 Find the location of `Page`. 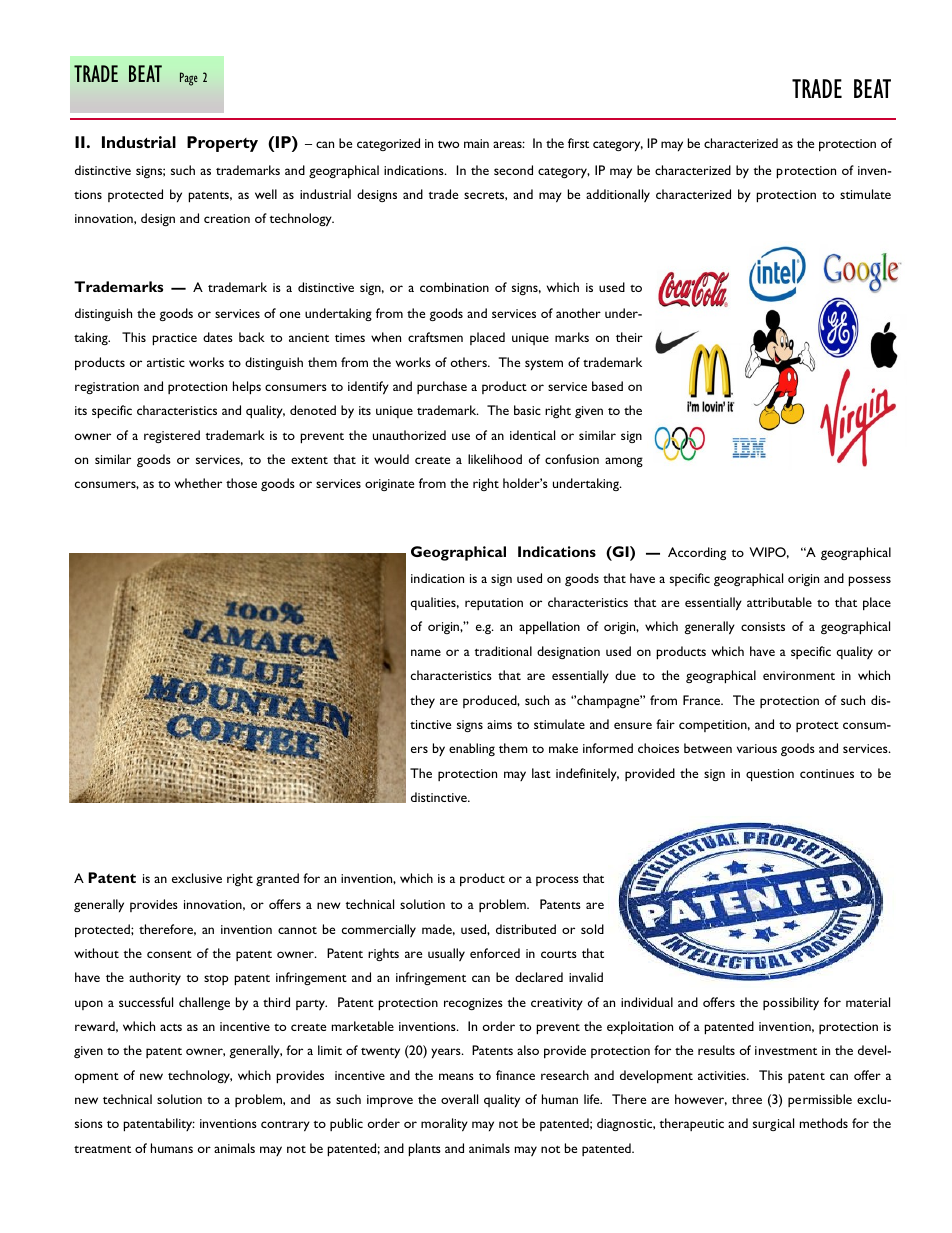

Page is located at coordinates (189, 79).
